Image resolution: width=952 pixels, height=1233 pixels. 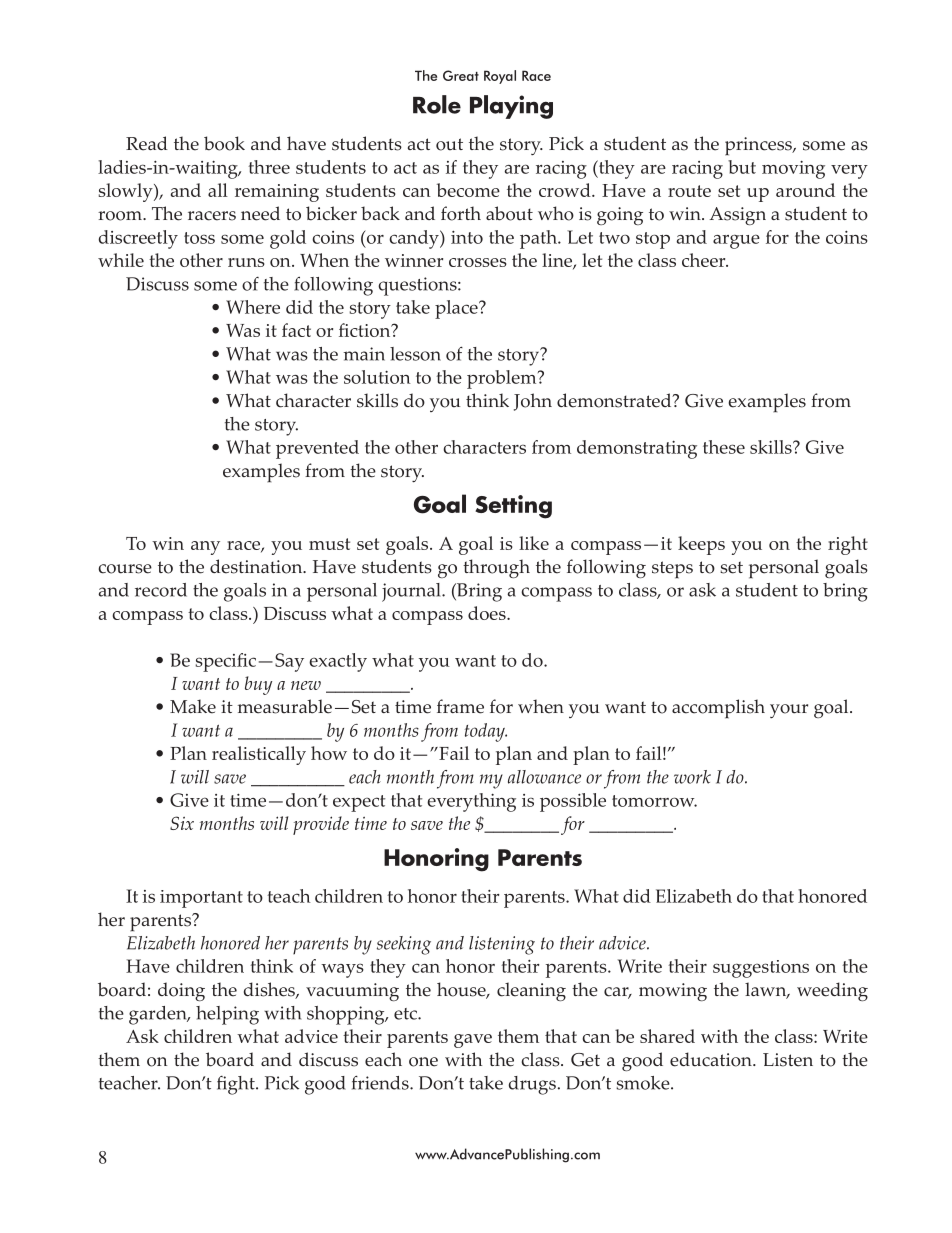 I want to click on book, so click(x=224, y=143).
